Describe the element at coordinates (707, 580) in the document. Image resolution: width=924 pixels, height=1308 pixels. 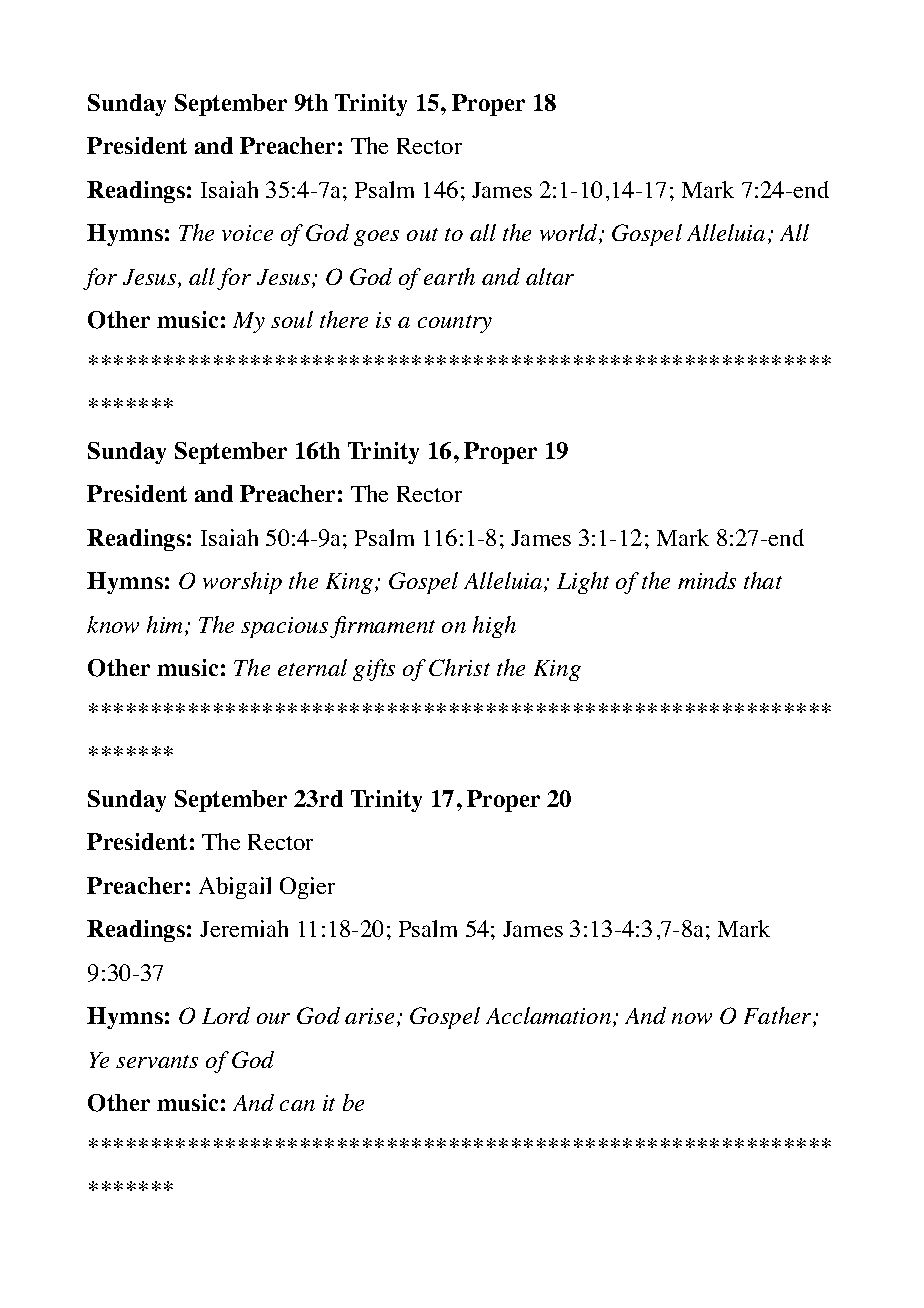
I see `minds` at that location.
